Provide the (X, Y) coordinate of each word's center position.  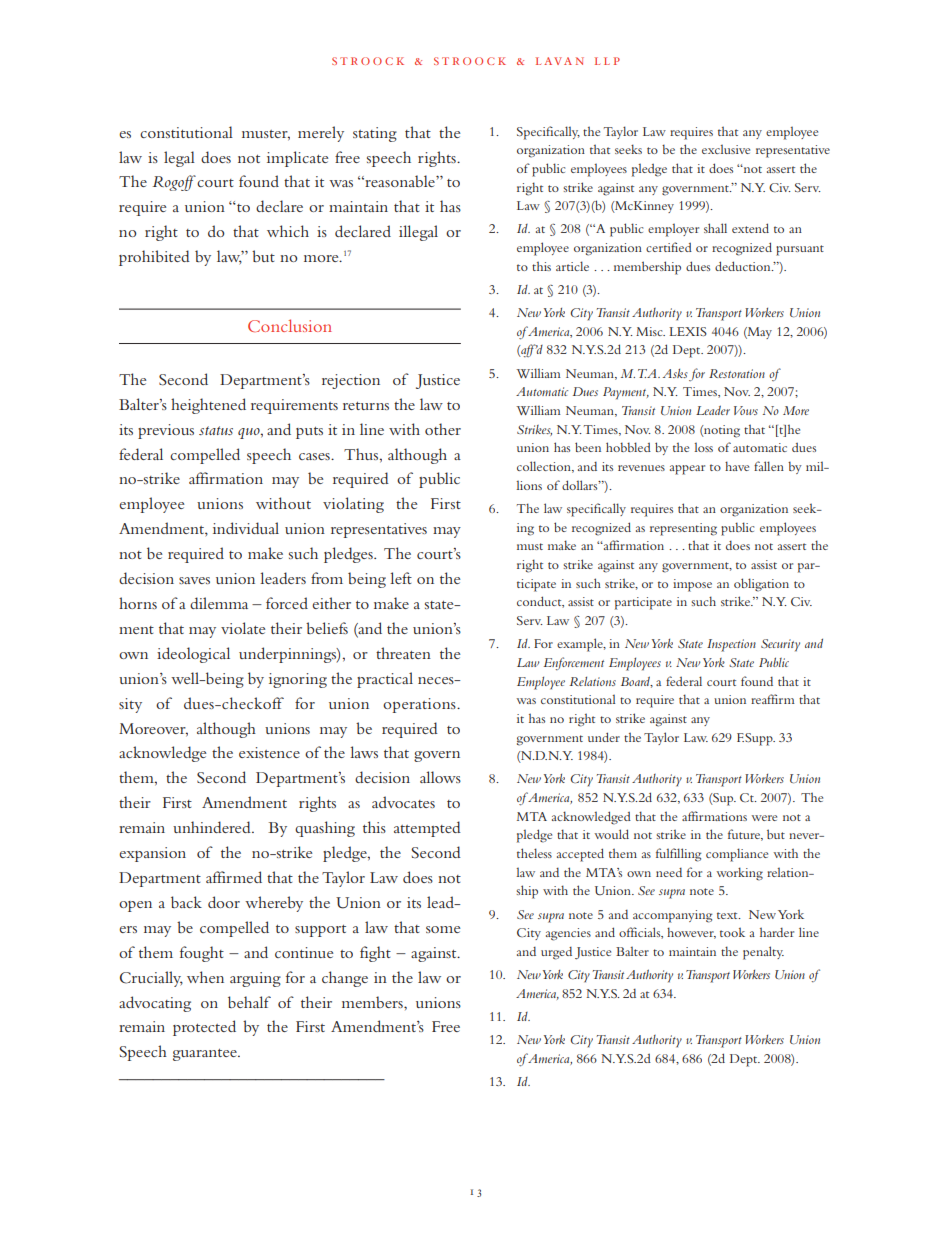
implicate (298, 159)
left (401, 578)
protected (204, 1028)
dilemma (219, 603)
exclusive (726, 149)
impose (692, 585)
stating (375, 134)
